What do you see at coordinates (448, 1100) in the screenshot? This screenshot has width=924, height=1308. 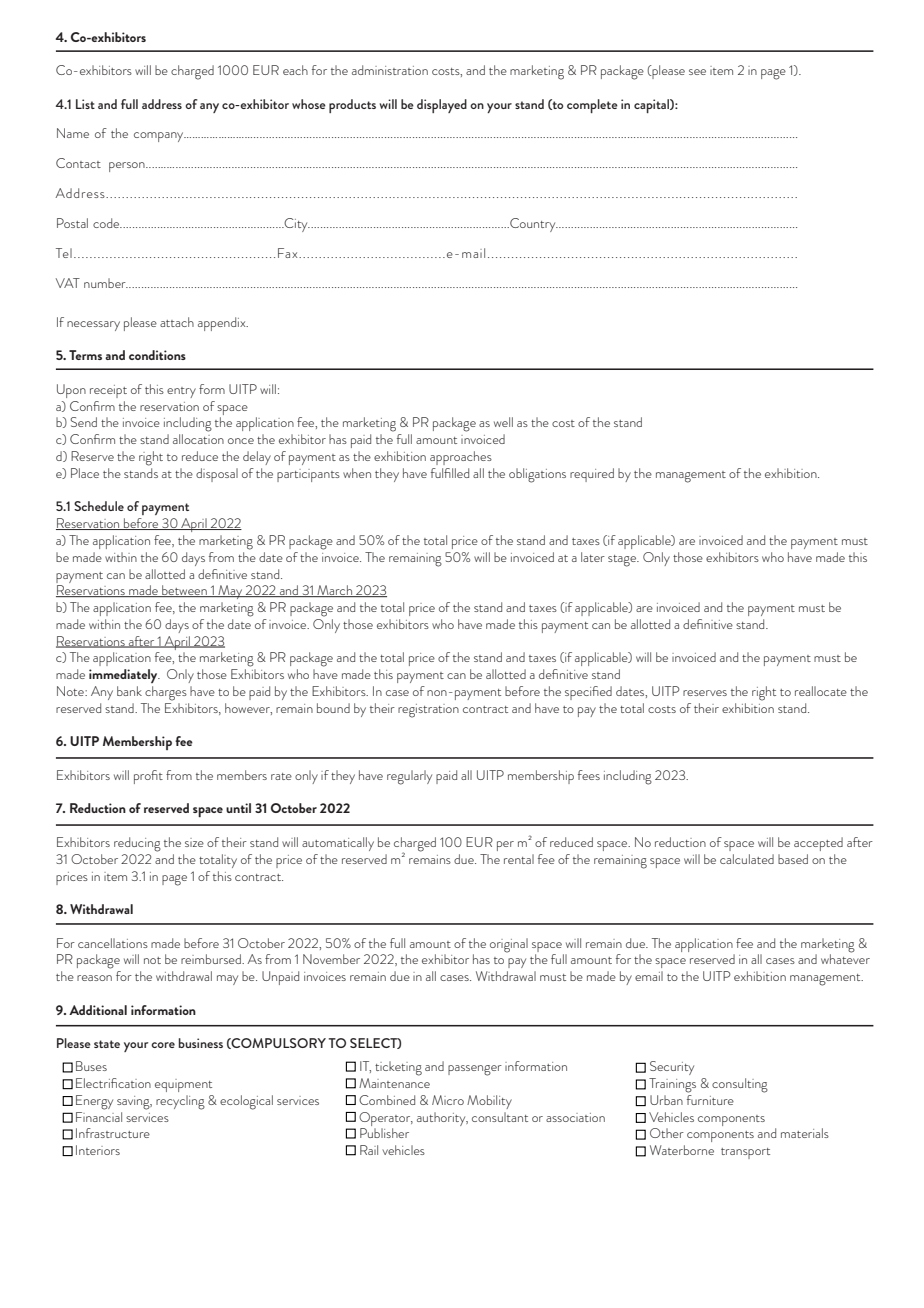 I see `Micro` at bounding box center [448, 1100].
